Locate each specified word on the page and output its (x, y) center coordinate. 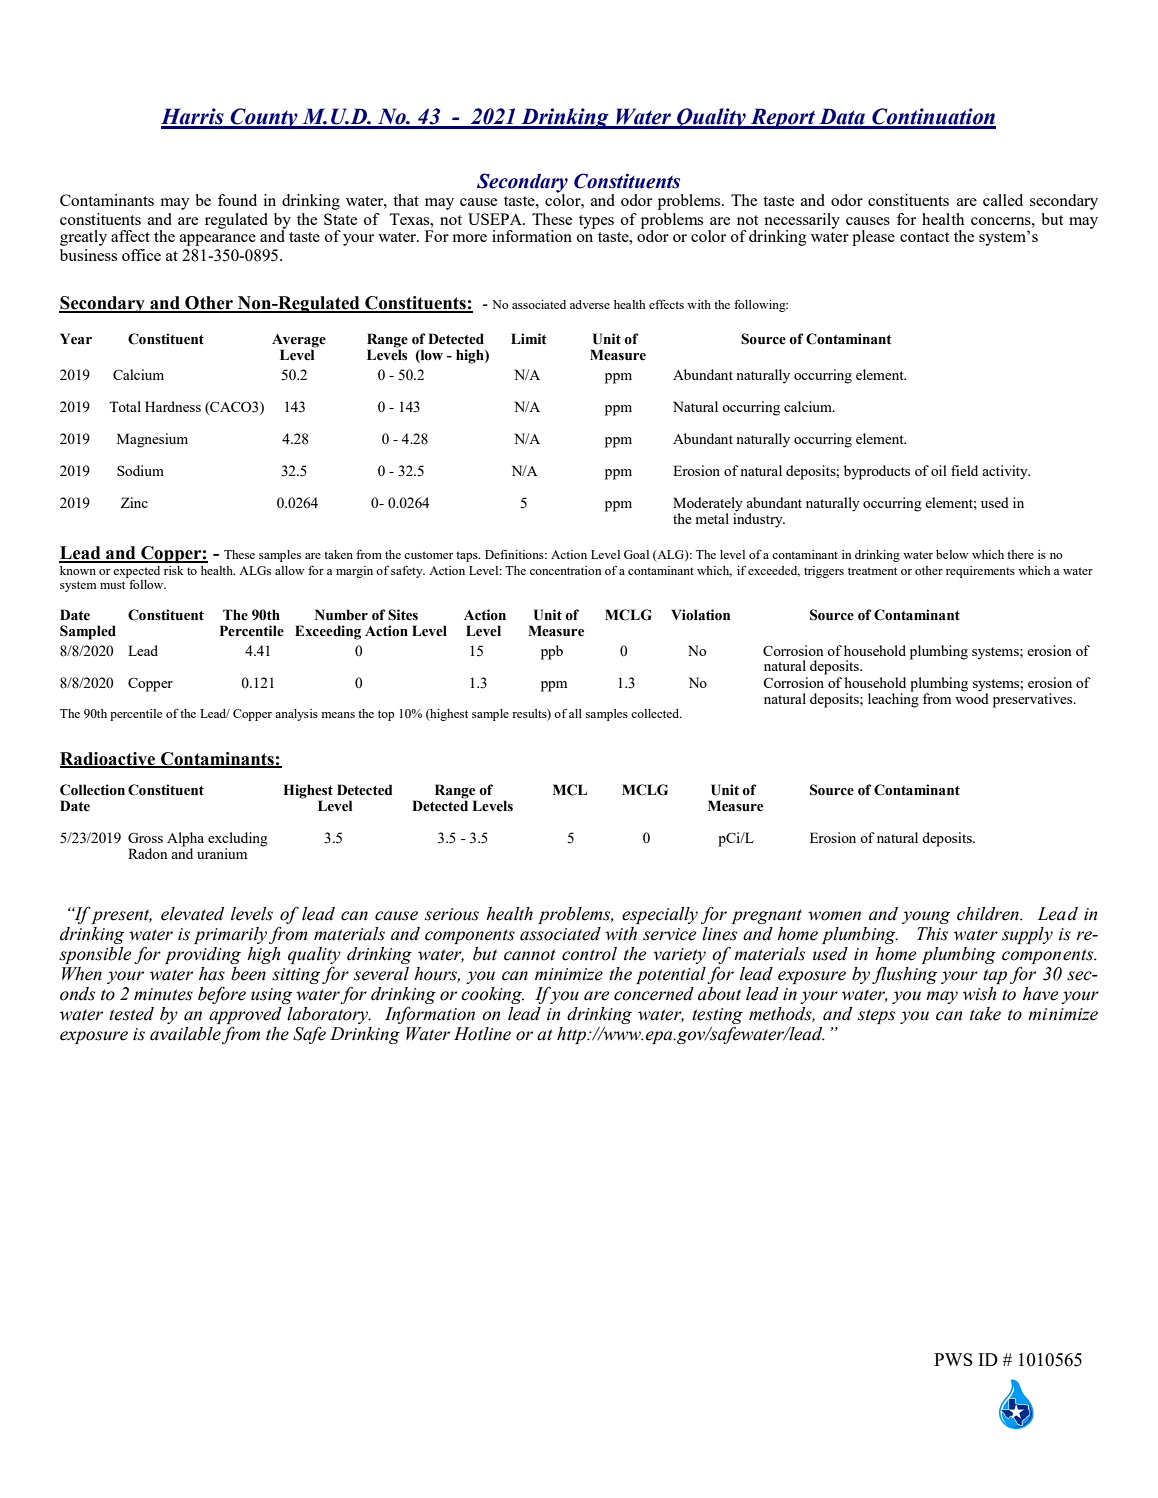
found (237, 200)
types (596, 222)
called (1003, 200)
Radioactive (109, 759)
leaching (893, 699)
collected (656, 713)
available (185, 1034)
